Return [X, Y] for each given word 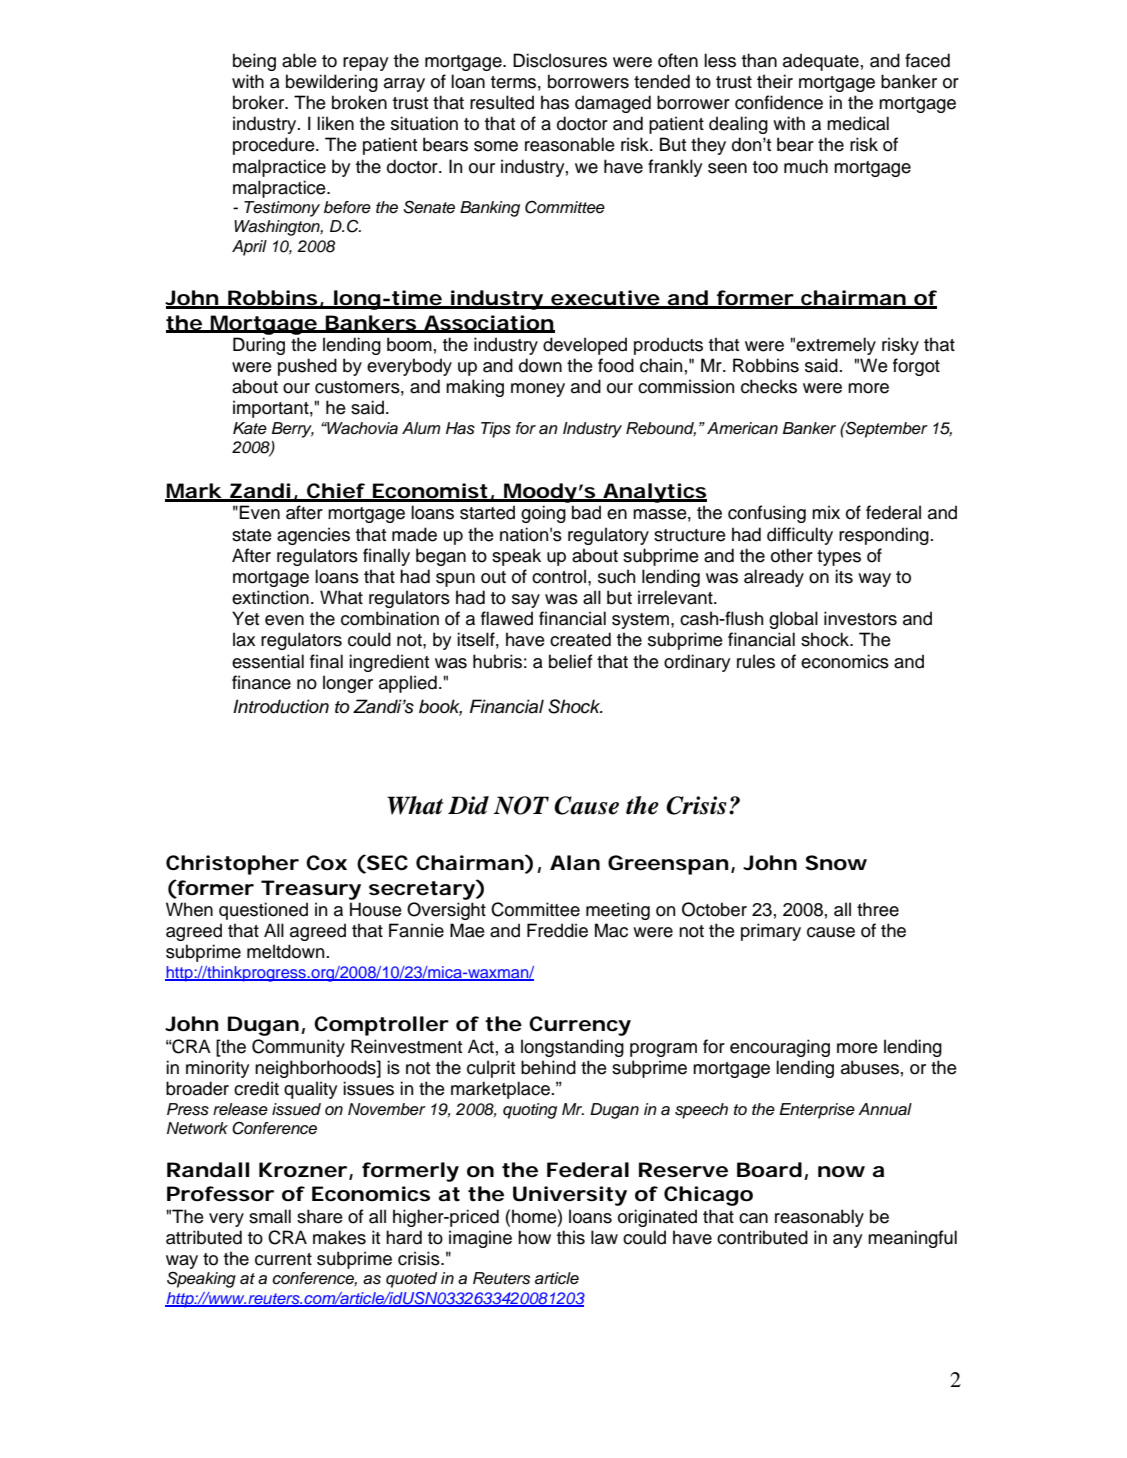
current [283, 1259]
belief [570, 661]
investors [860, 618]
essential [268, 661]
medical [858, 123]
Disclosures [560, 60]
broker [260, 102]
